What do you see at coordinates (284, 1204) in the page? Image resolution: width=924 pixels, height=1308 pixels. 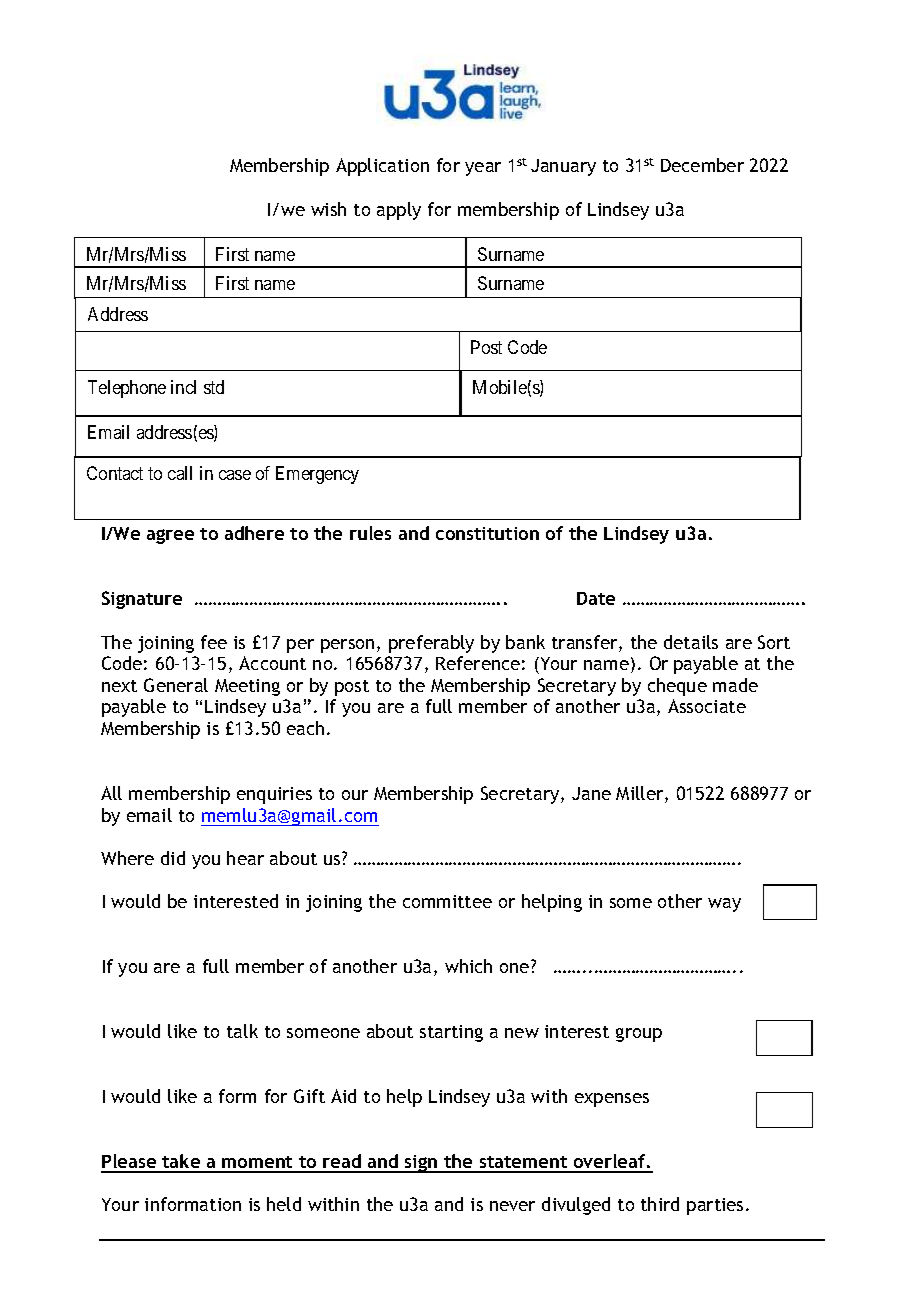 I see `held` at bounding box center [284, 1204].
